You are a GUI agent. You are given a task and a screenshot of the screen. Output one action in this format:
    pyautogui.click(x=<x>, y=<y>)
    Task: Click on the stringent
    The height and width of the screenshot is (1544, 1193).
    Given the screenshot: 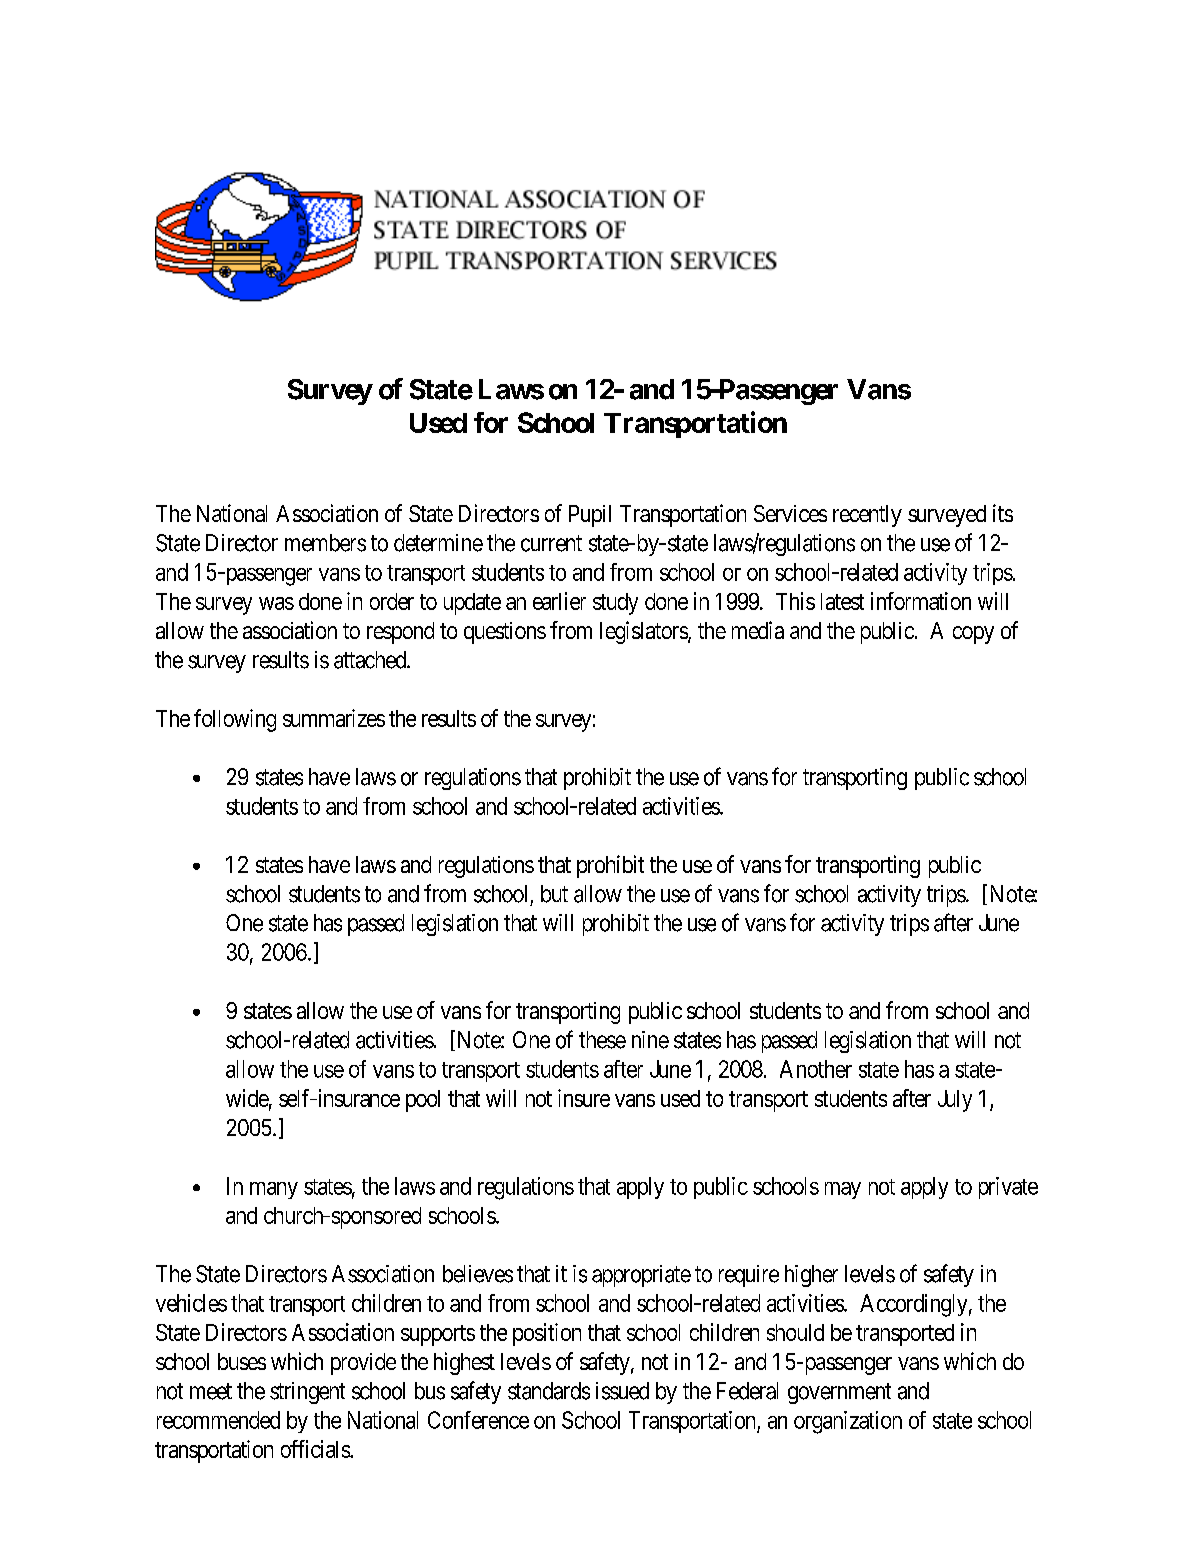 What is the action you would take?
    pyautogui.click(x=307, y=1393)
